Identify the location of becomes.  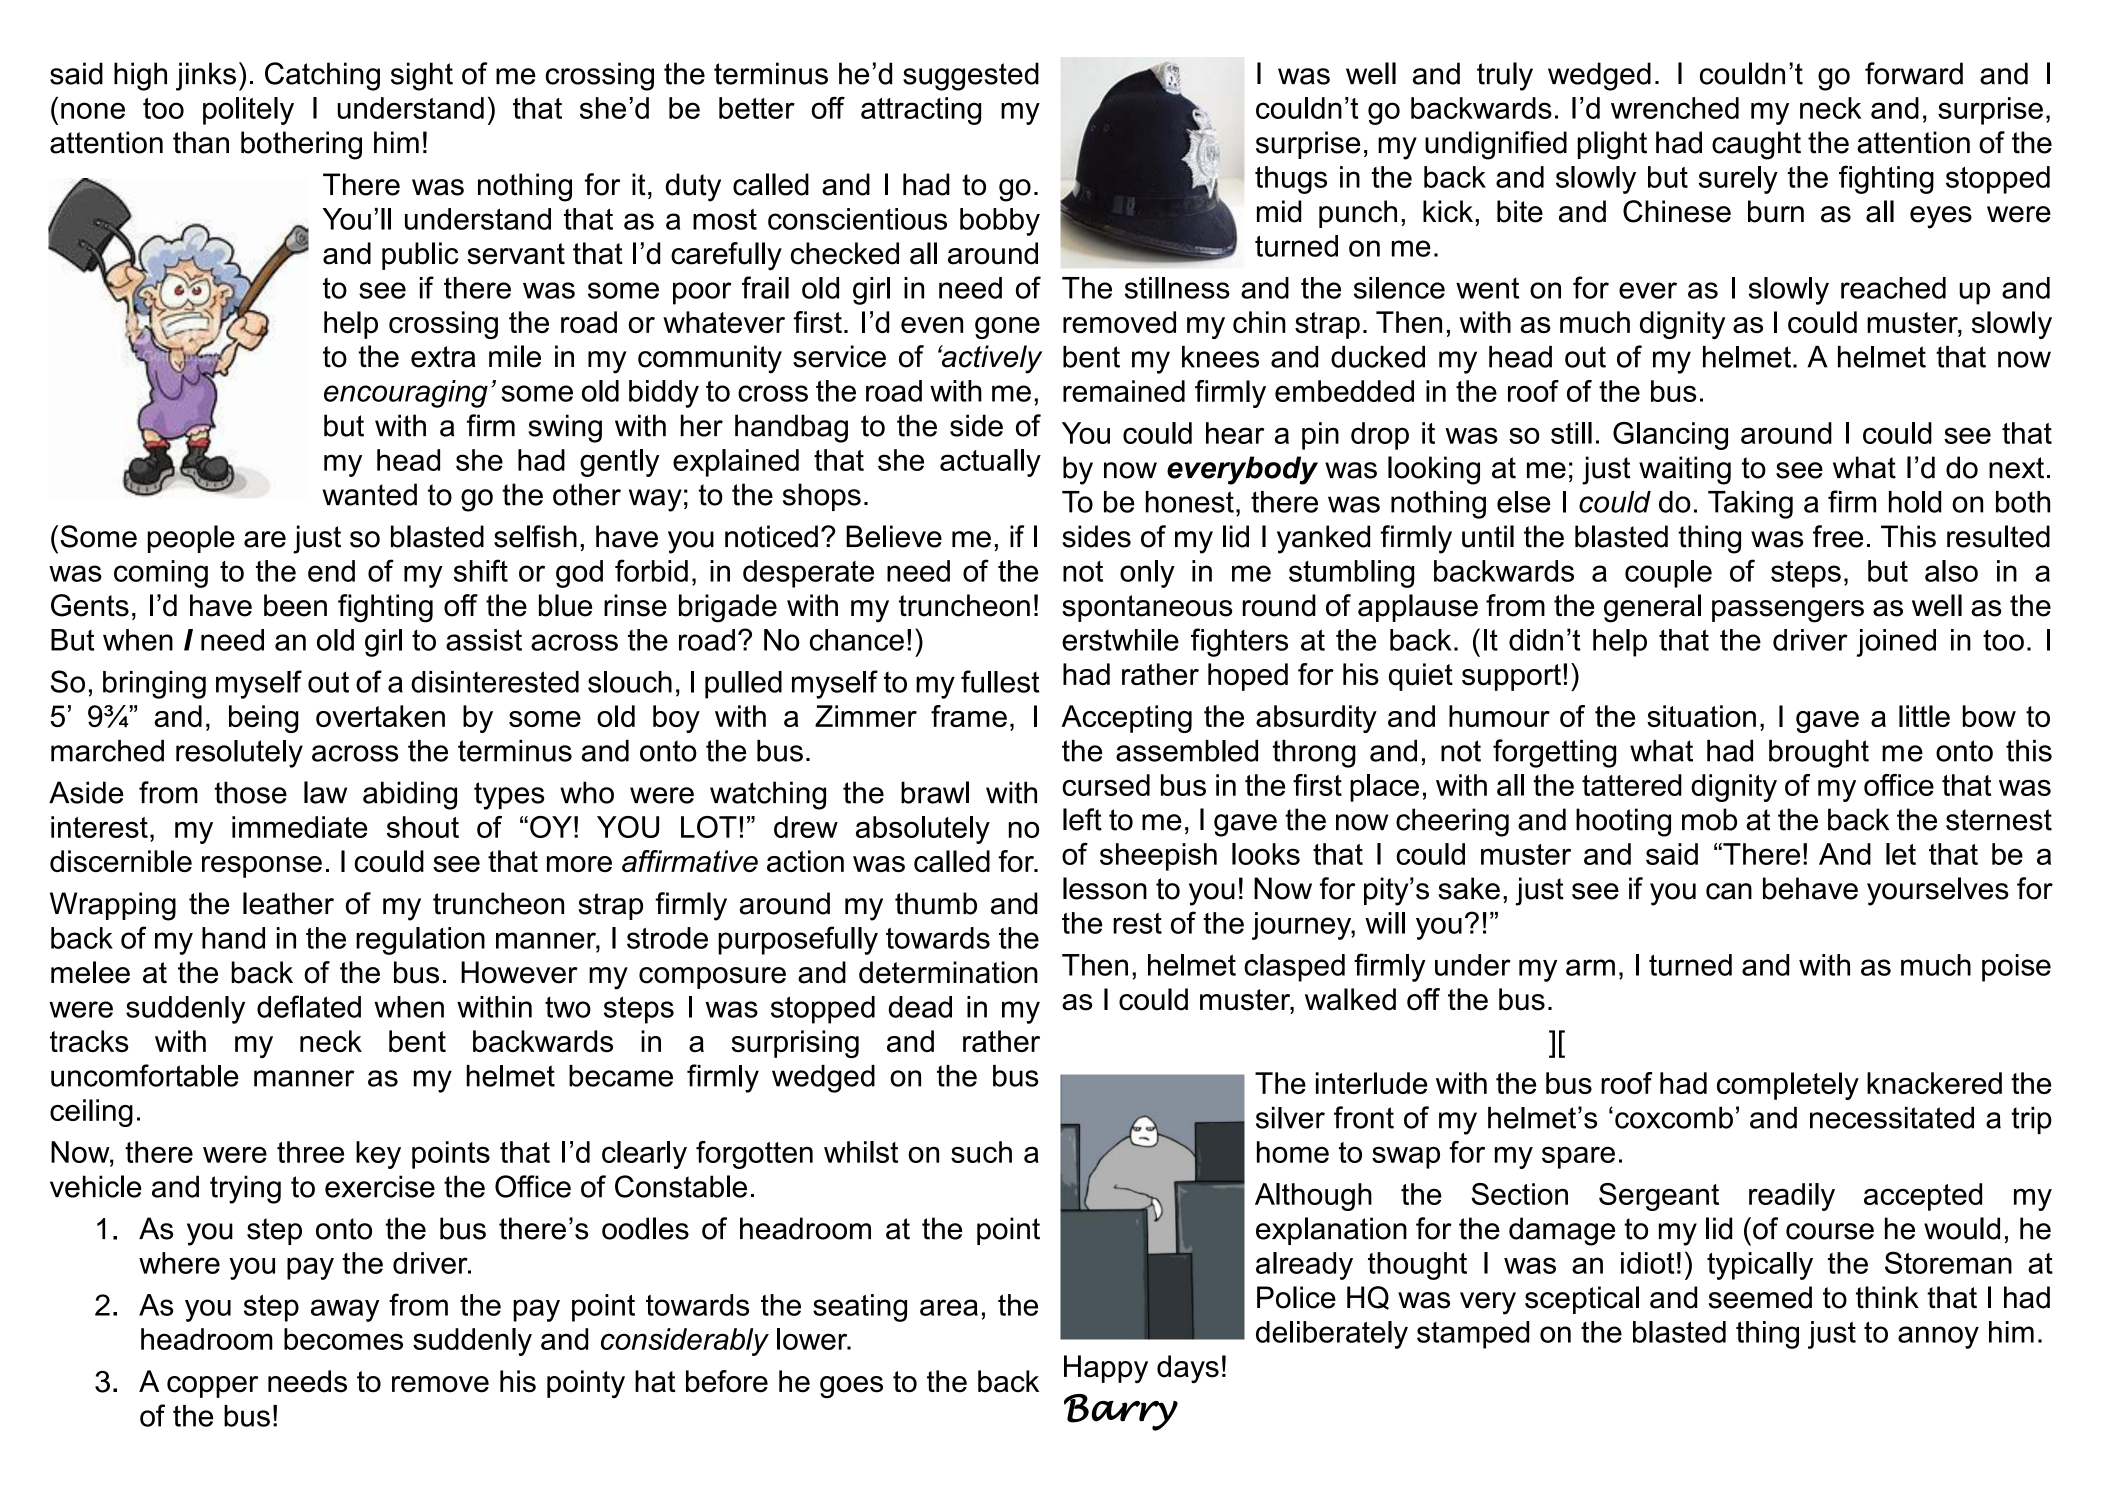
(343, 1339).
